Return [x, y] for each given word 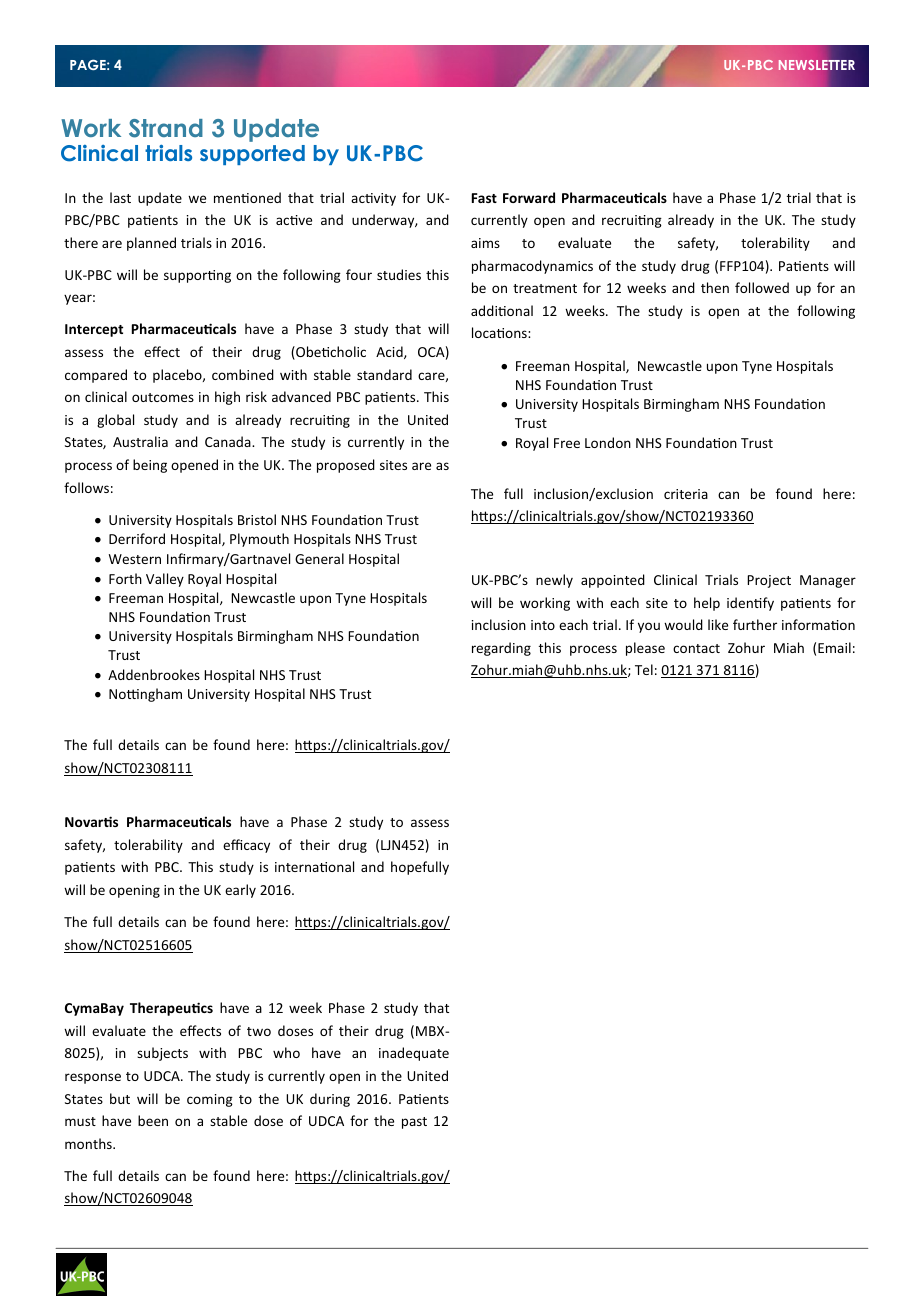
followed [762, 287]
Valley [165, 580]
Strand [166, 128]
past [414, 1123]
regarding [501, 649]
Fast [484, 198]
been [153, 1120]
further [755, 624]
